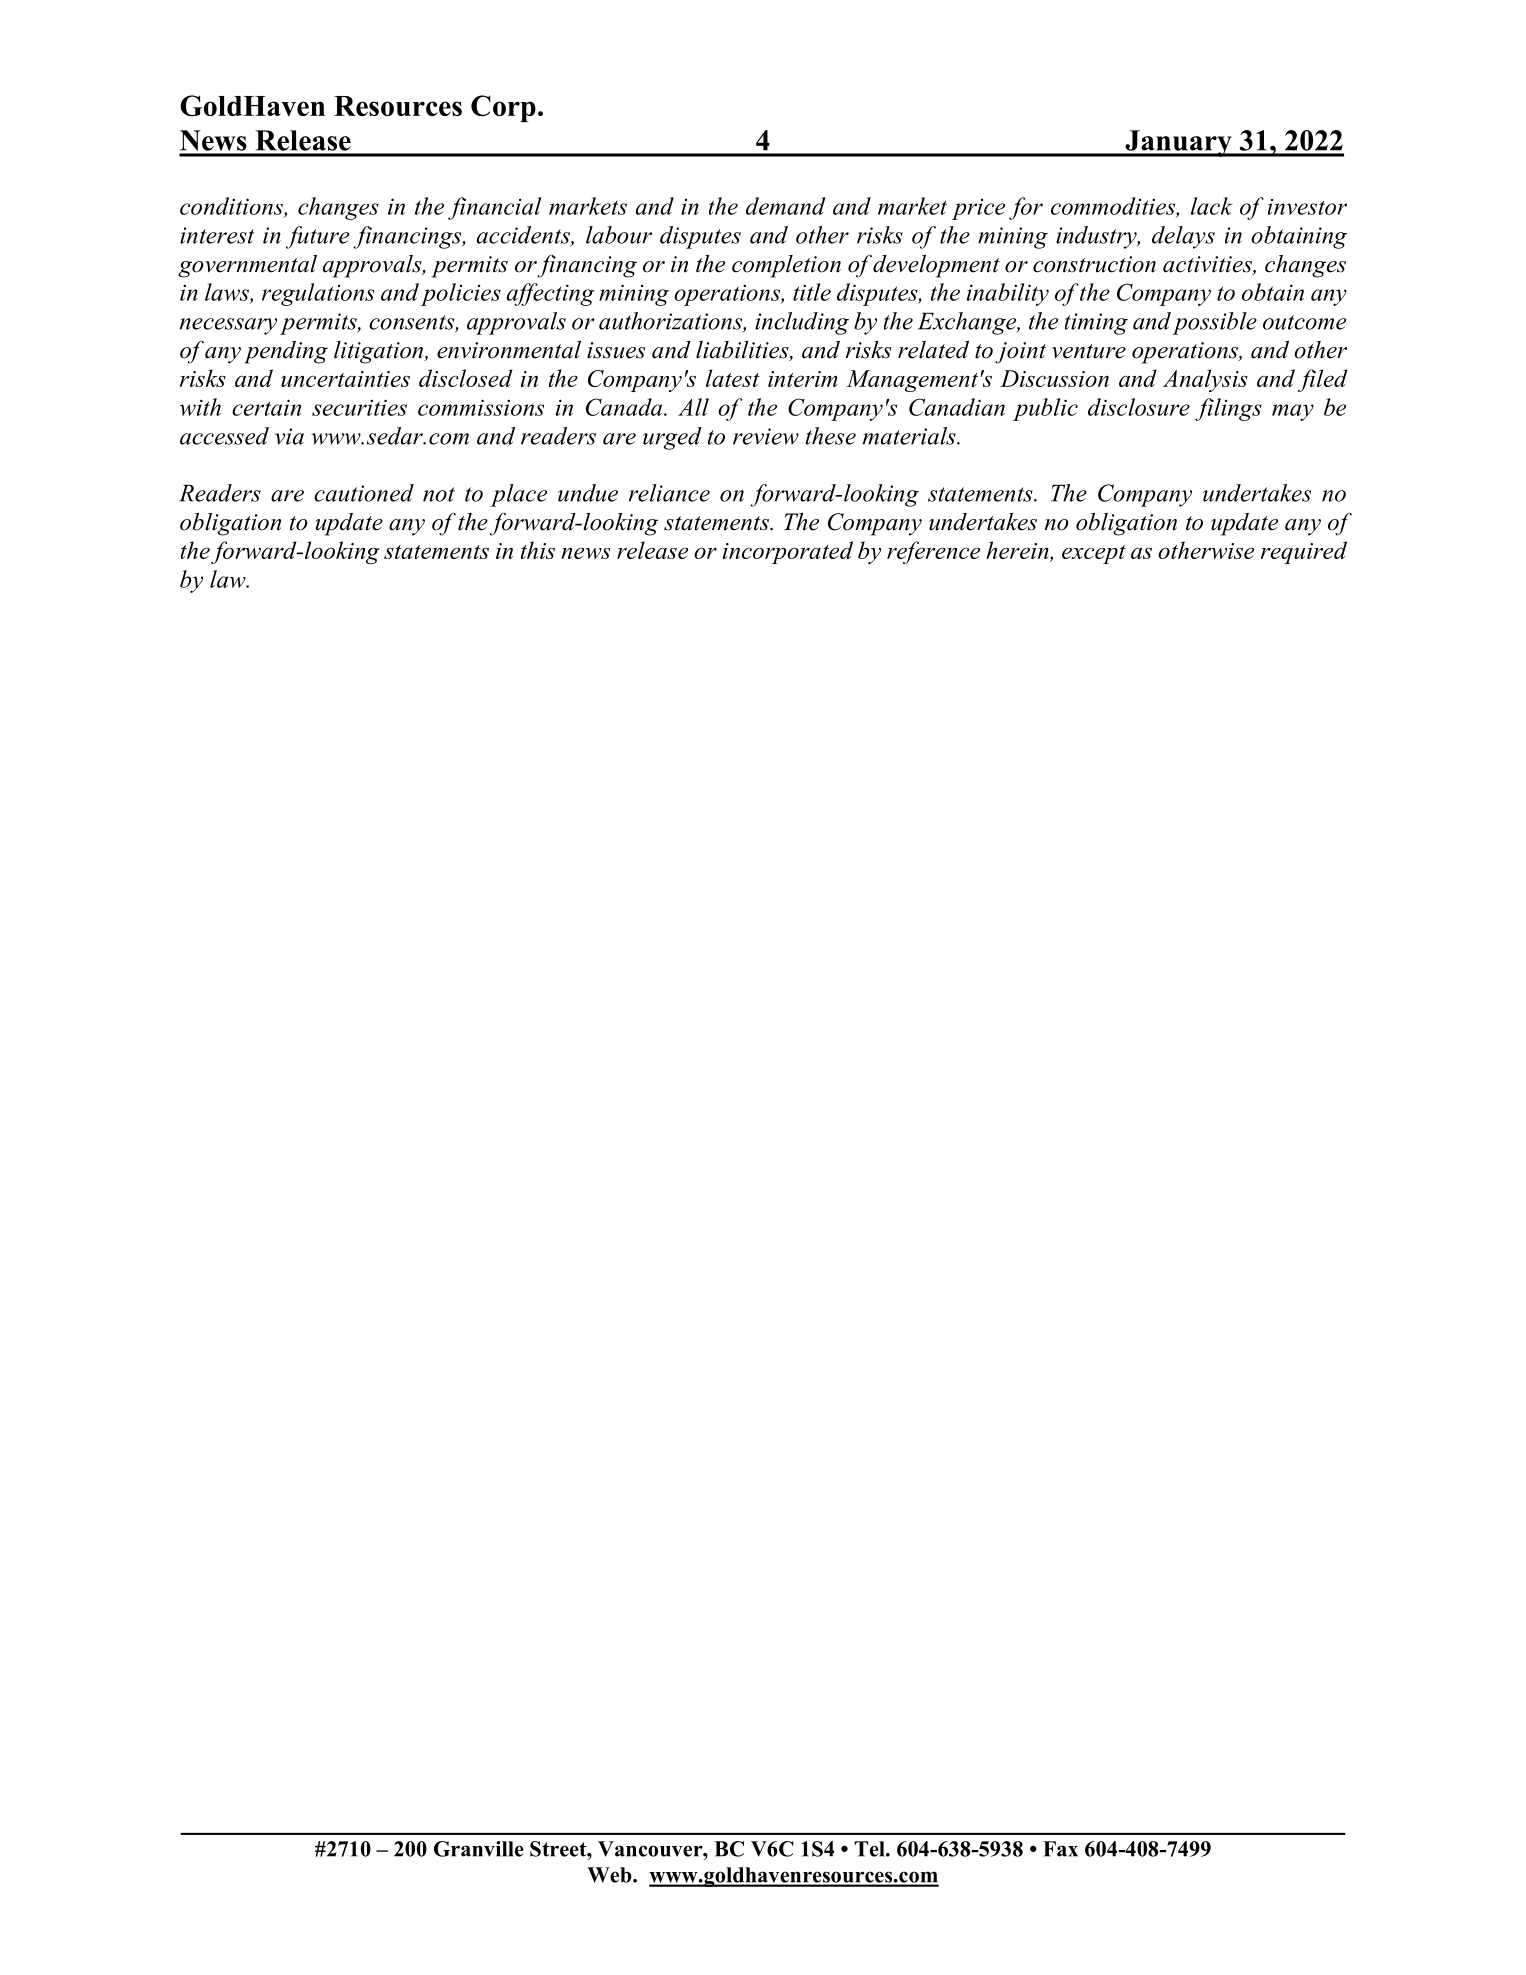 The width and height of the page is (1526, 1975). Describe the element at coordinates (871, 1849) in the page. I see `Tel` at that location.
